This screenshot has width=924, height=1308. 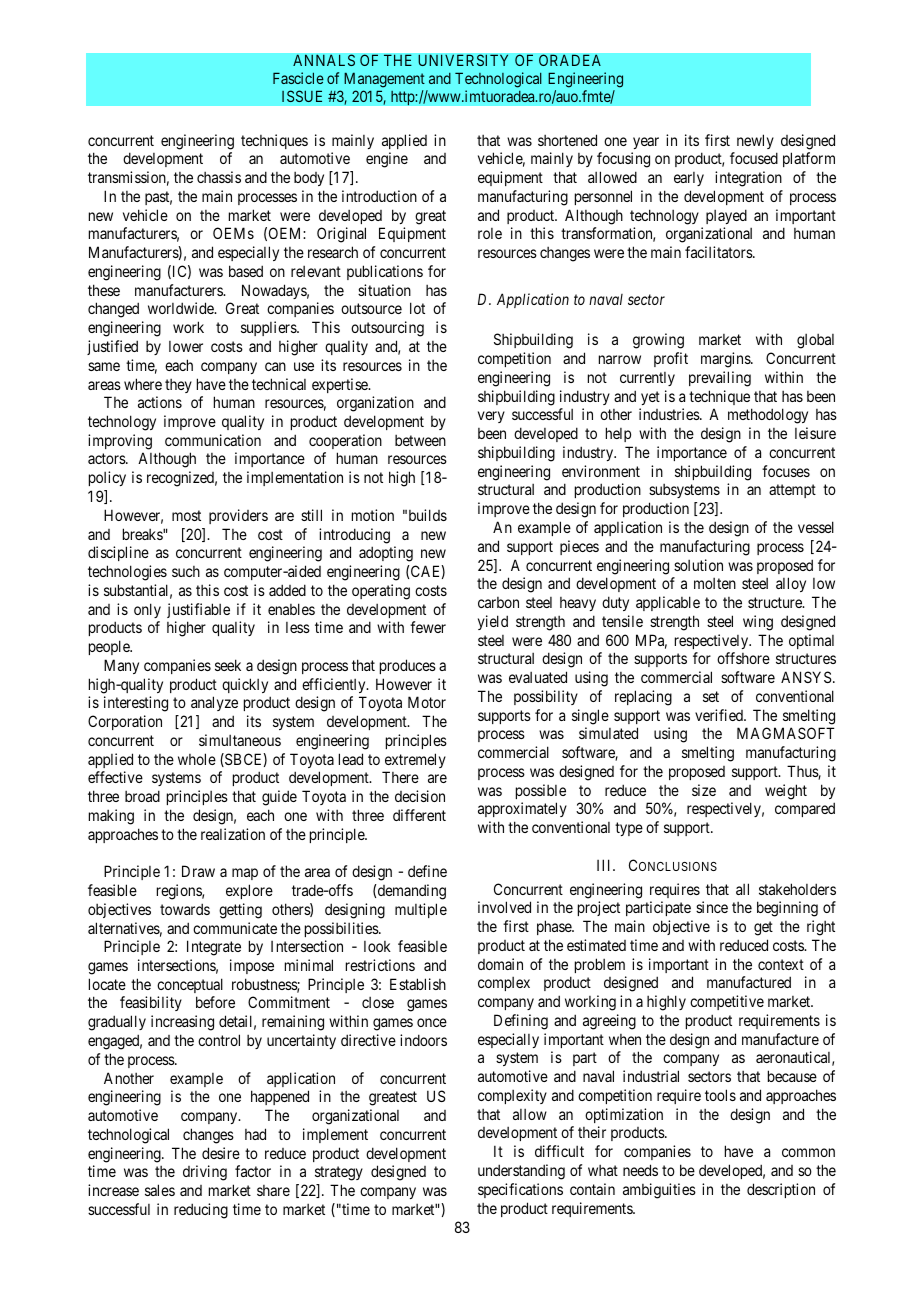 I want to click on understanding, so click(x=521, y=1172).
